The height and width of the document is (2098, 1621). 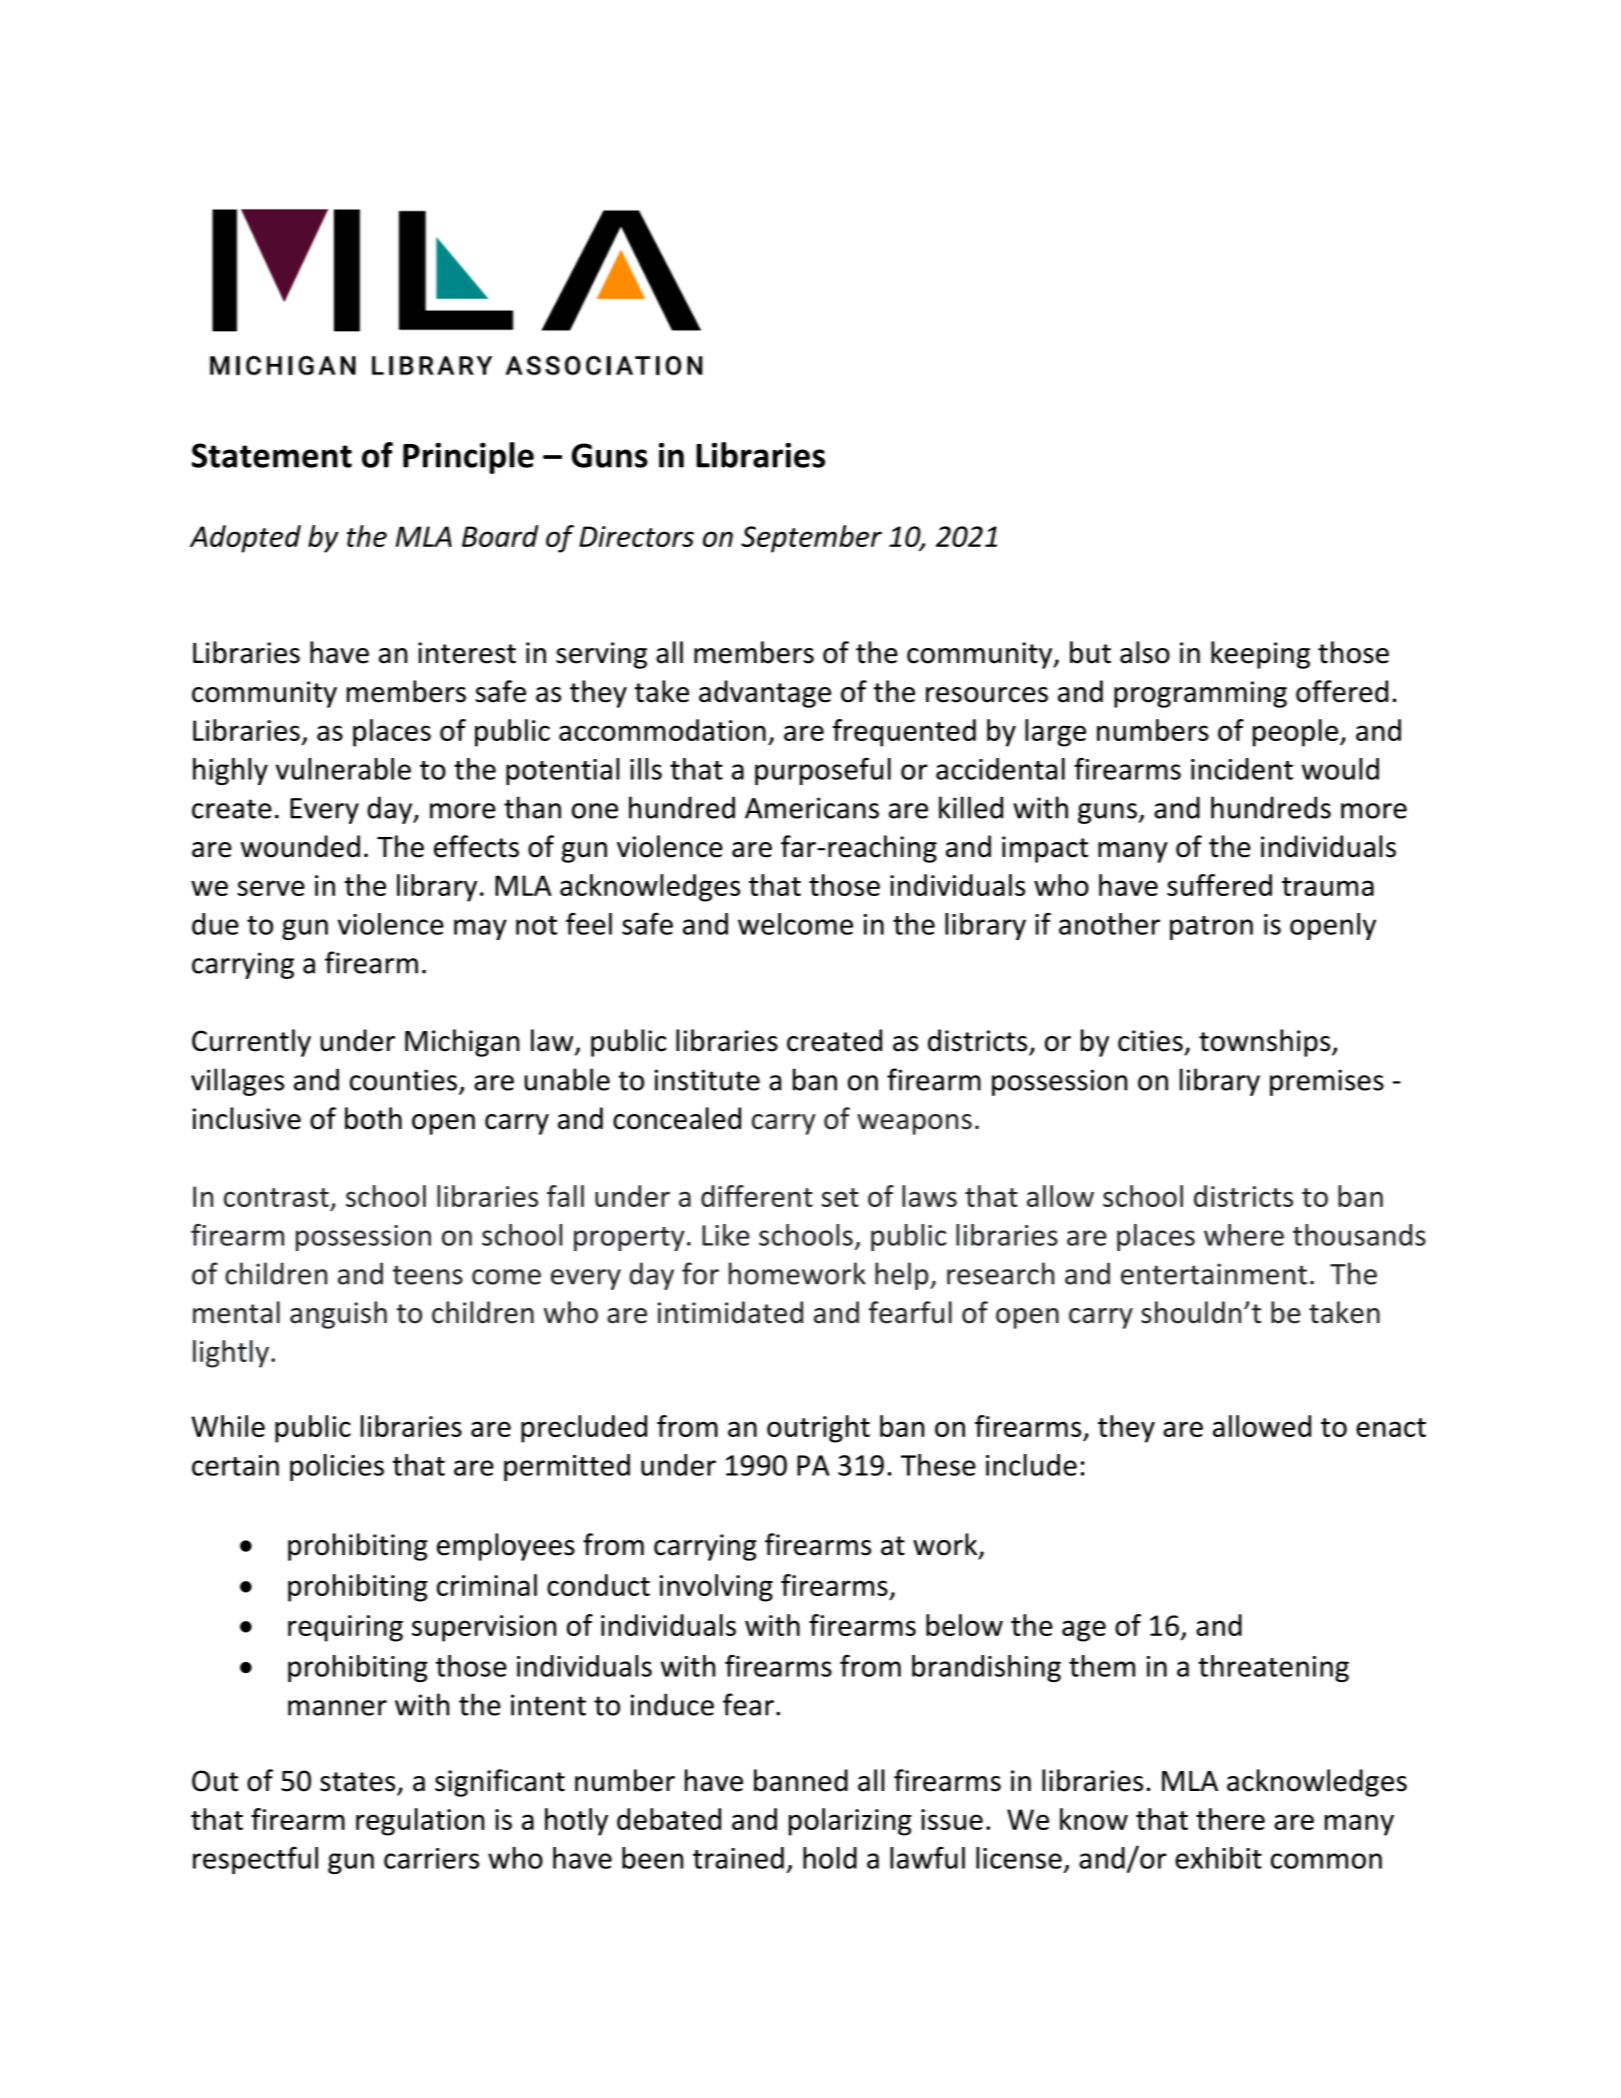 I want to click on keeping, so click(x=1260, y=655).
